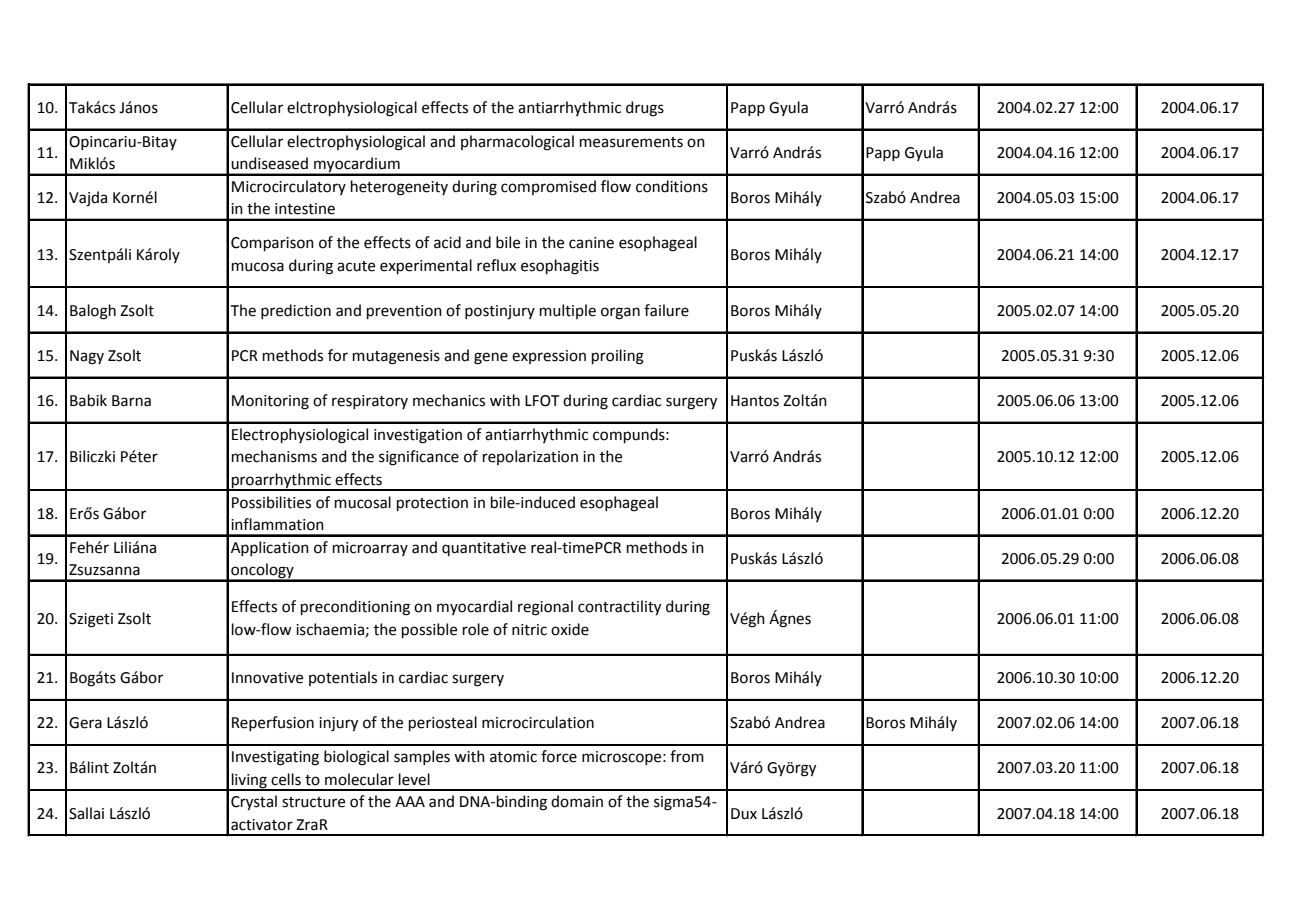  I want to click on mechanisms, so click(274, 456).
